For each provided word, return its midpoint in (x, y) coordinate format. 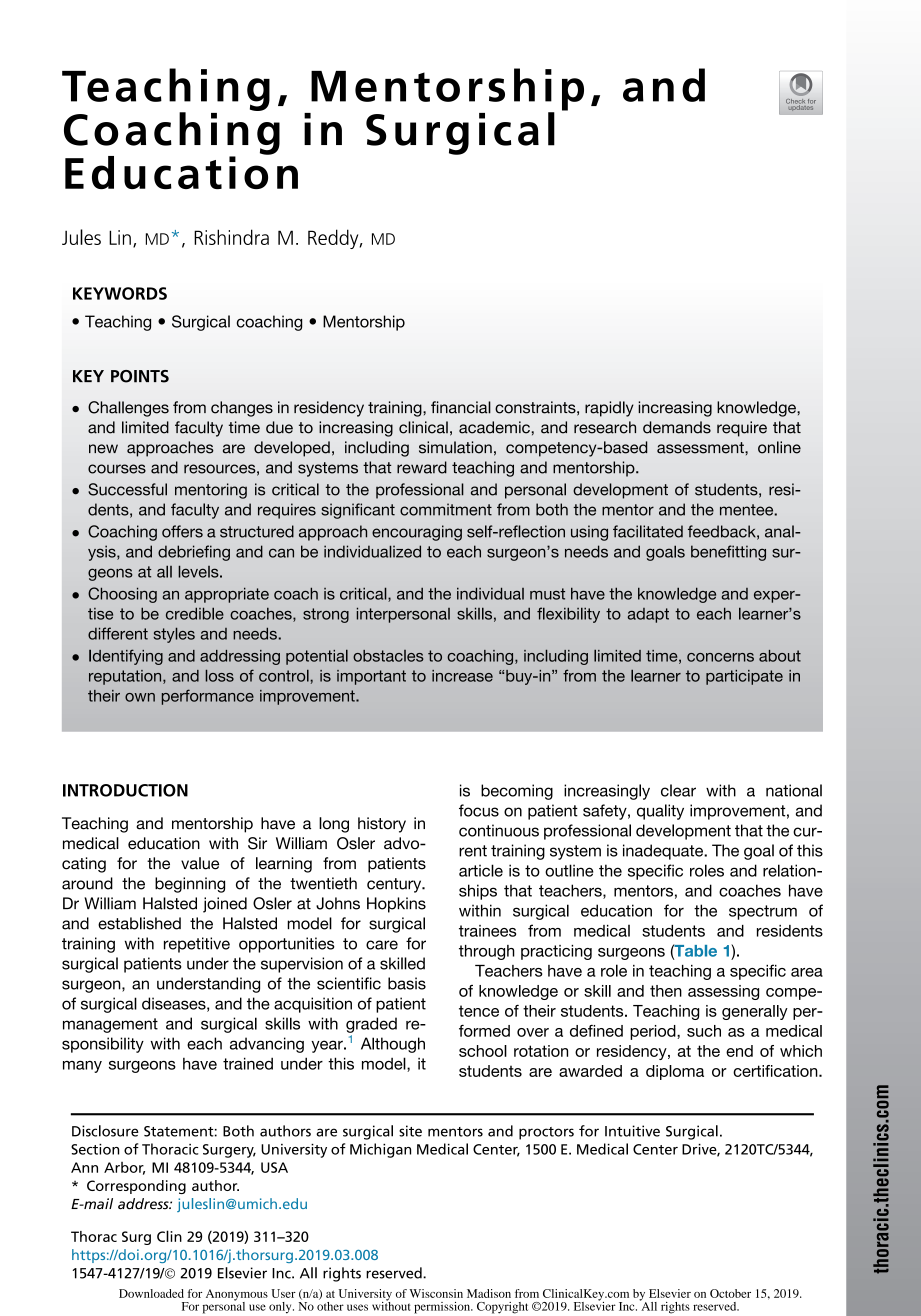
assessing (723, 992)
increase (462, 676)
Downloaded (151, 1293)
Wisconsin (436, 1293)
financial (461, 407)
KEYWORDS (120, 293)
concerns (720, 657)
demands (677, 427)
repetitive (197, 945)
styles (174, 635)
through (487, 952)
